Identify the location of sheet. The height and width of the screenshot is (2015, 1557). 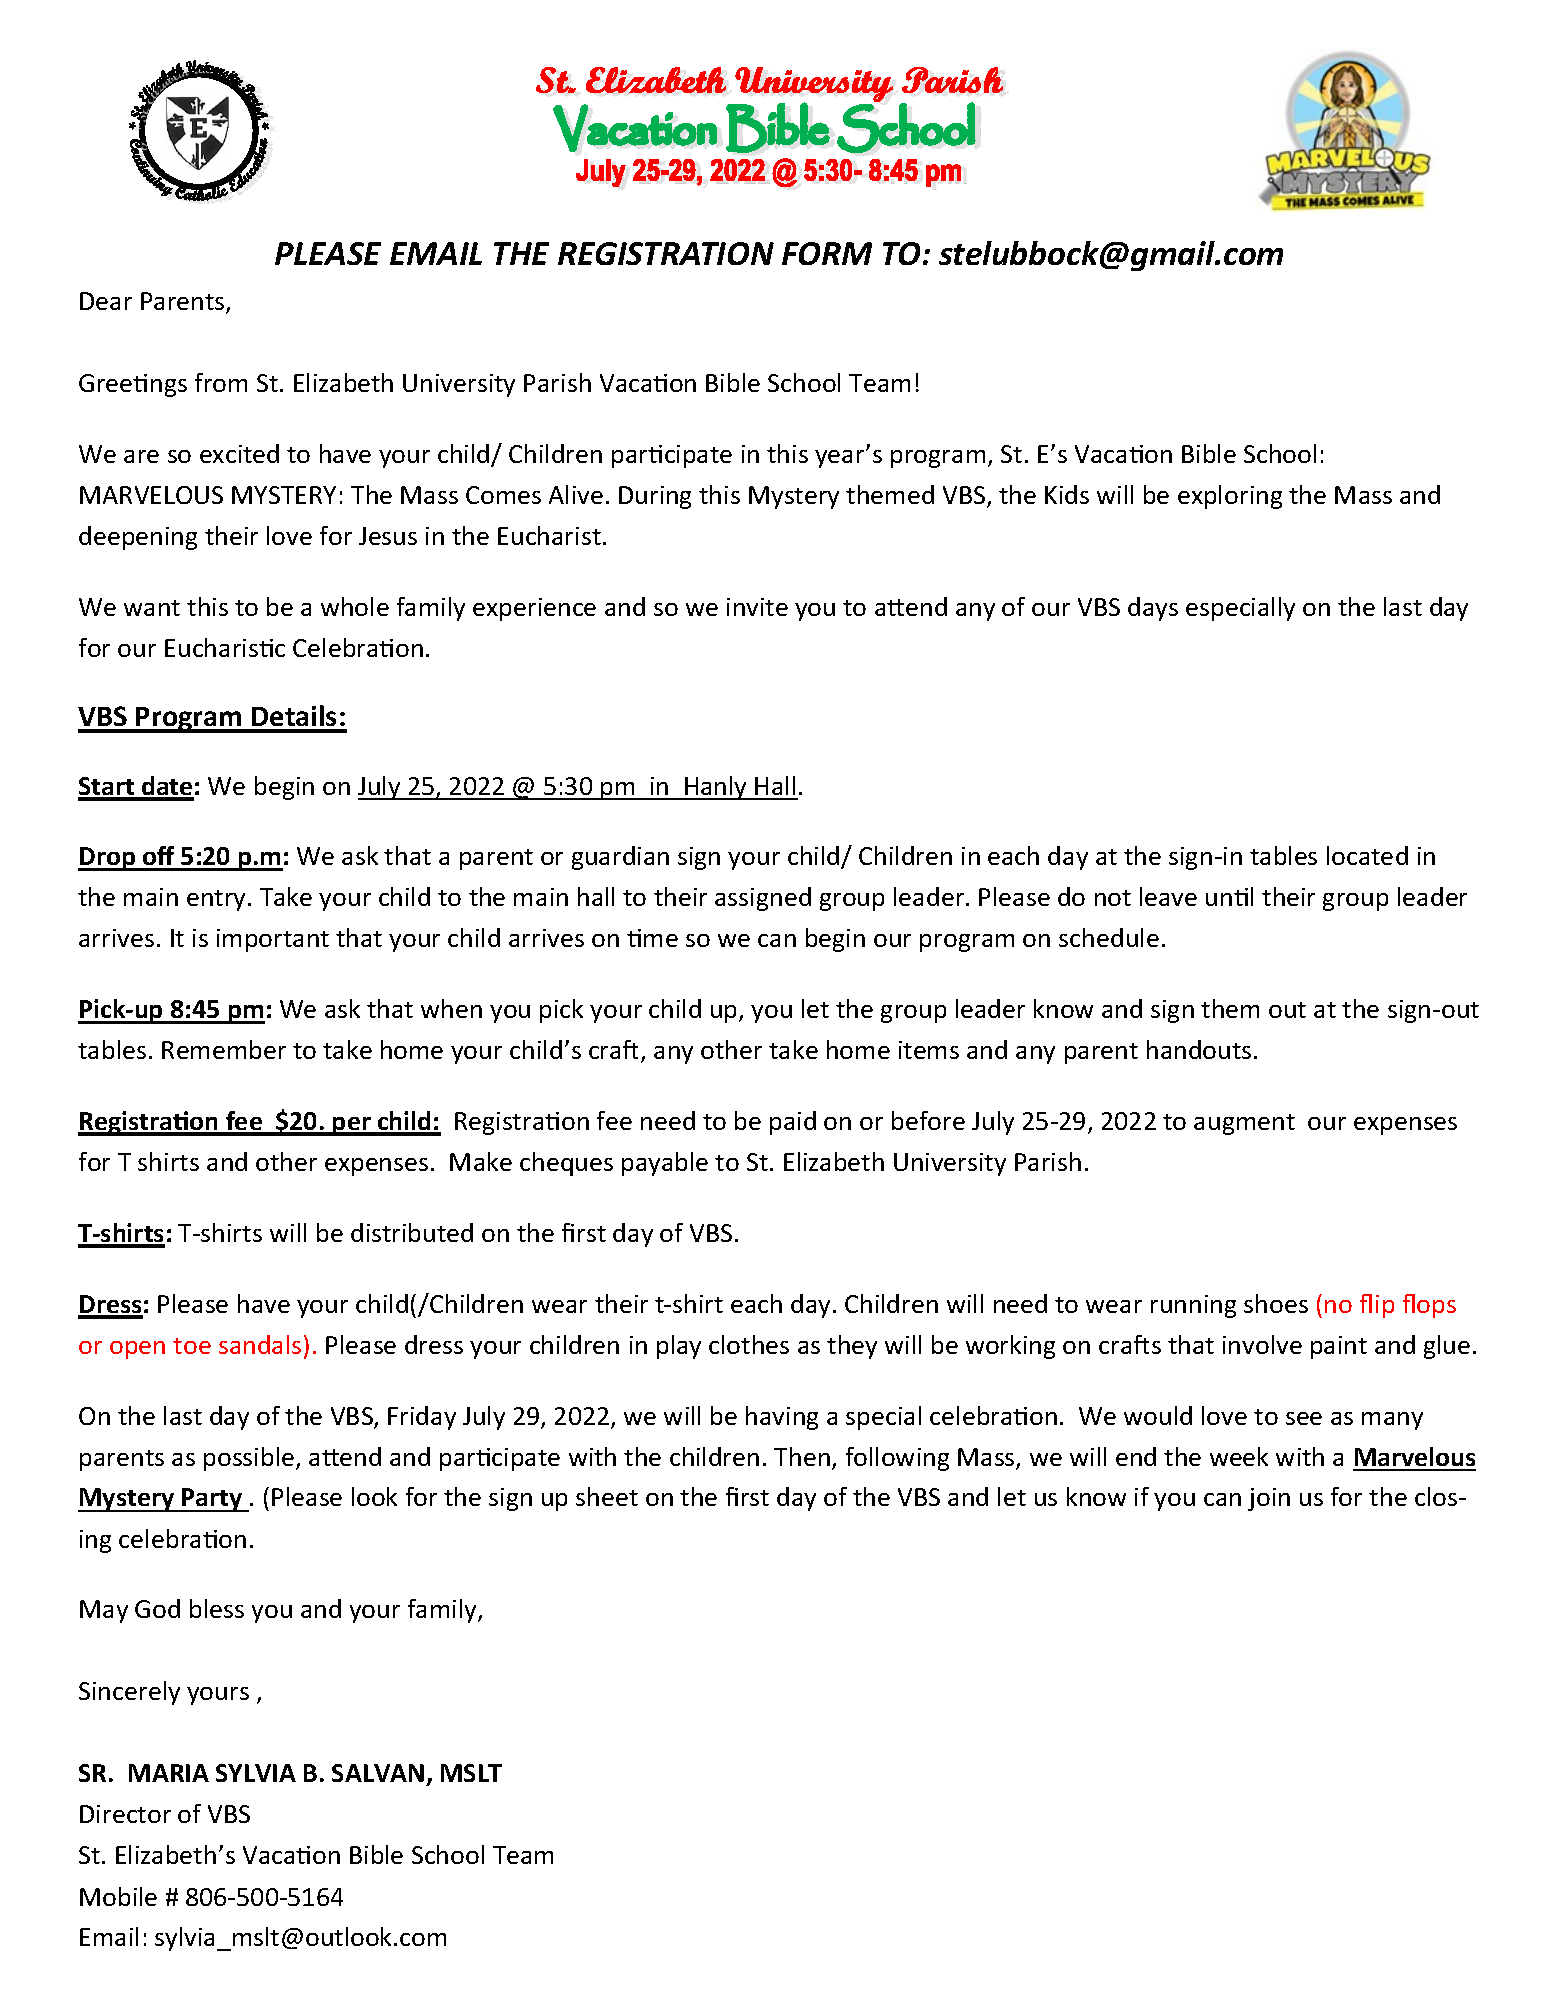
(607, 1496).
